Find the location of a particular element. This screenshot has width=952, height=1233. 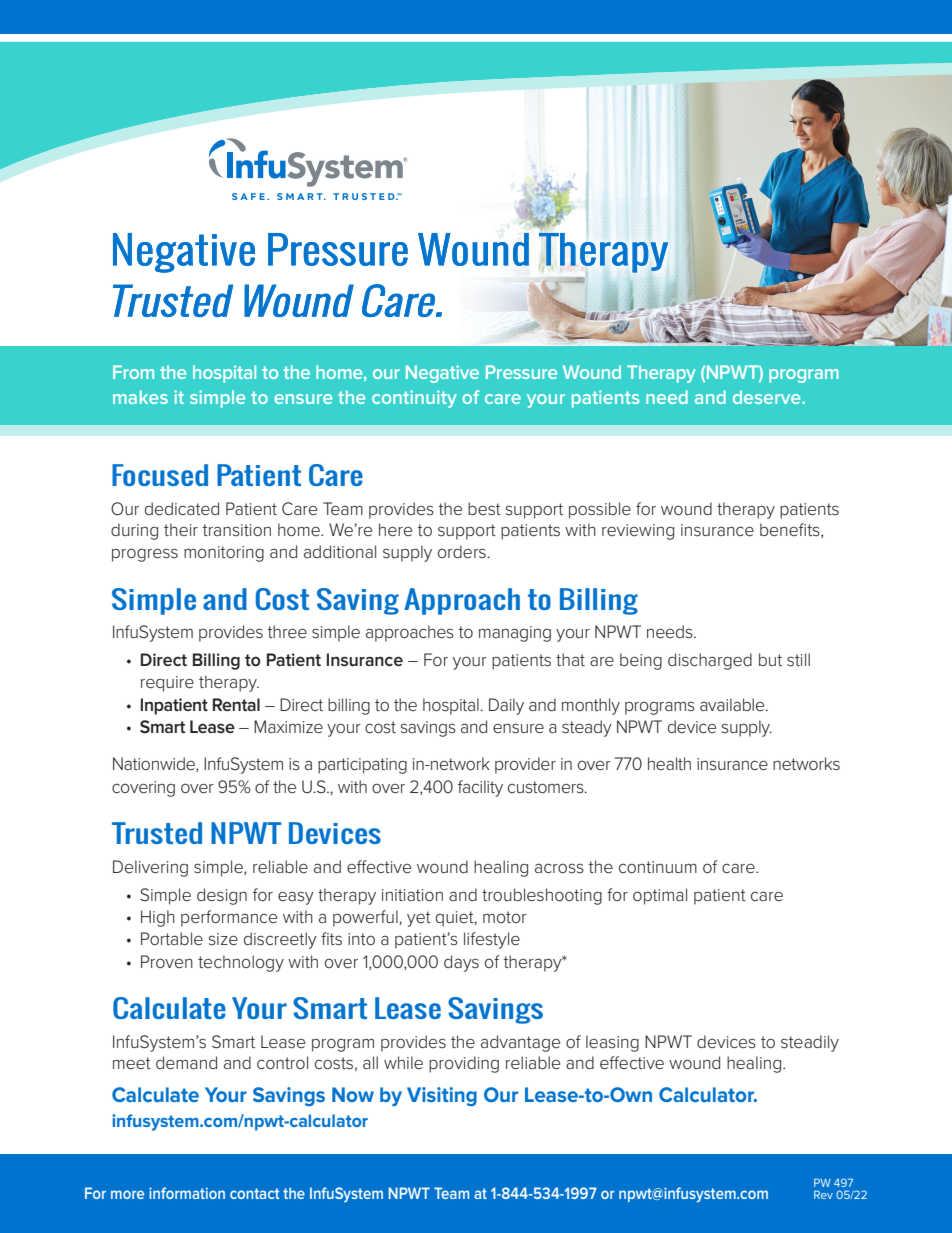

information is located at coordinates (187, 1193).
